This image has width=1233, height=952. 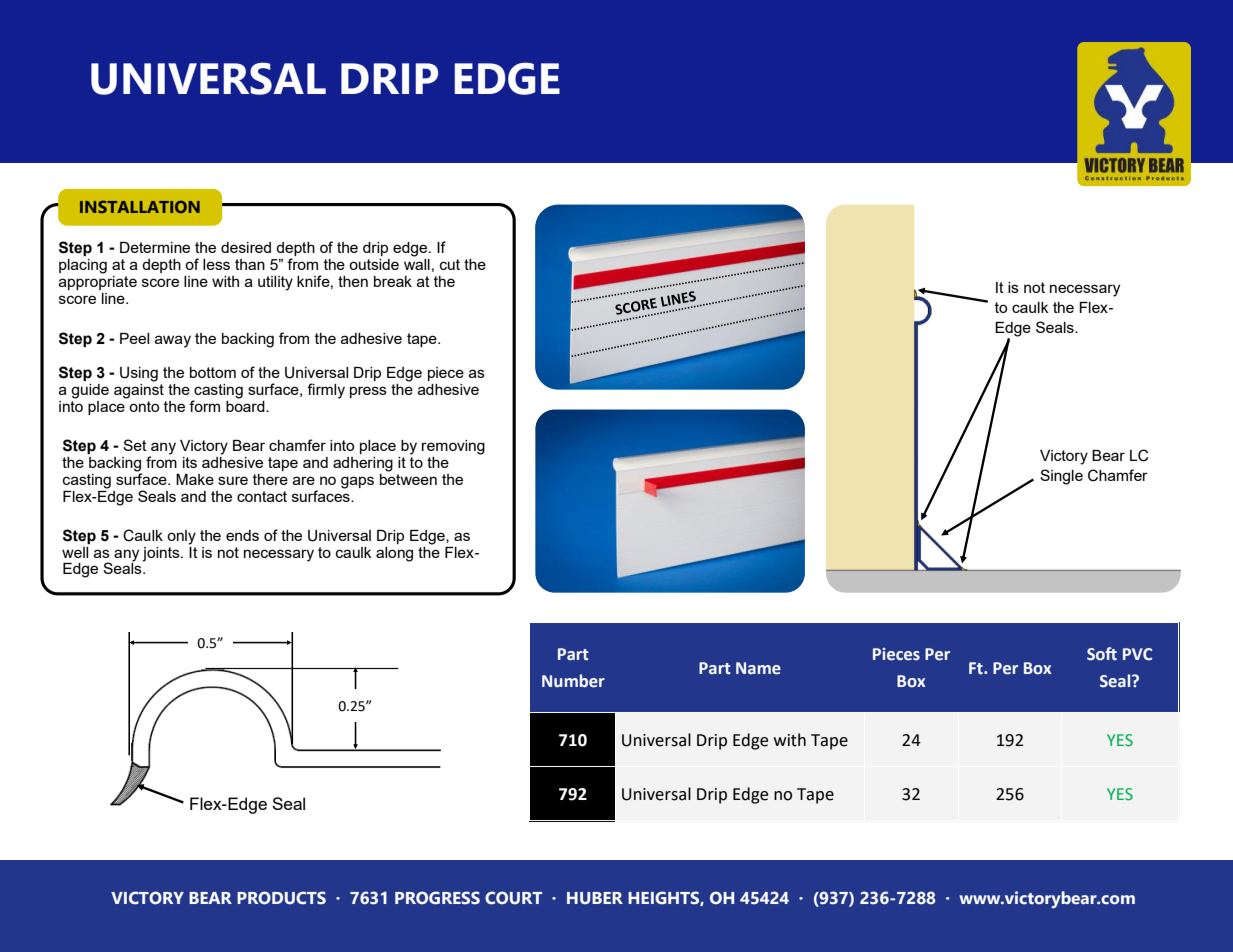 What do you see at coordinates (1061, 477) in the image?
I see `Single` at bounding box center [1061, 477].
